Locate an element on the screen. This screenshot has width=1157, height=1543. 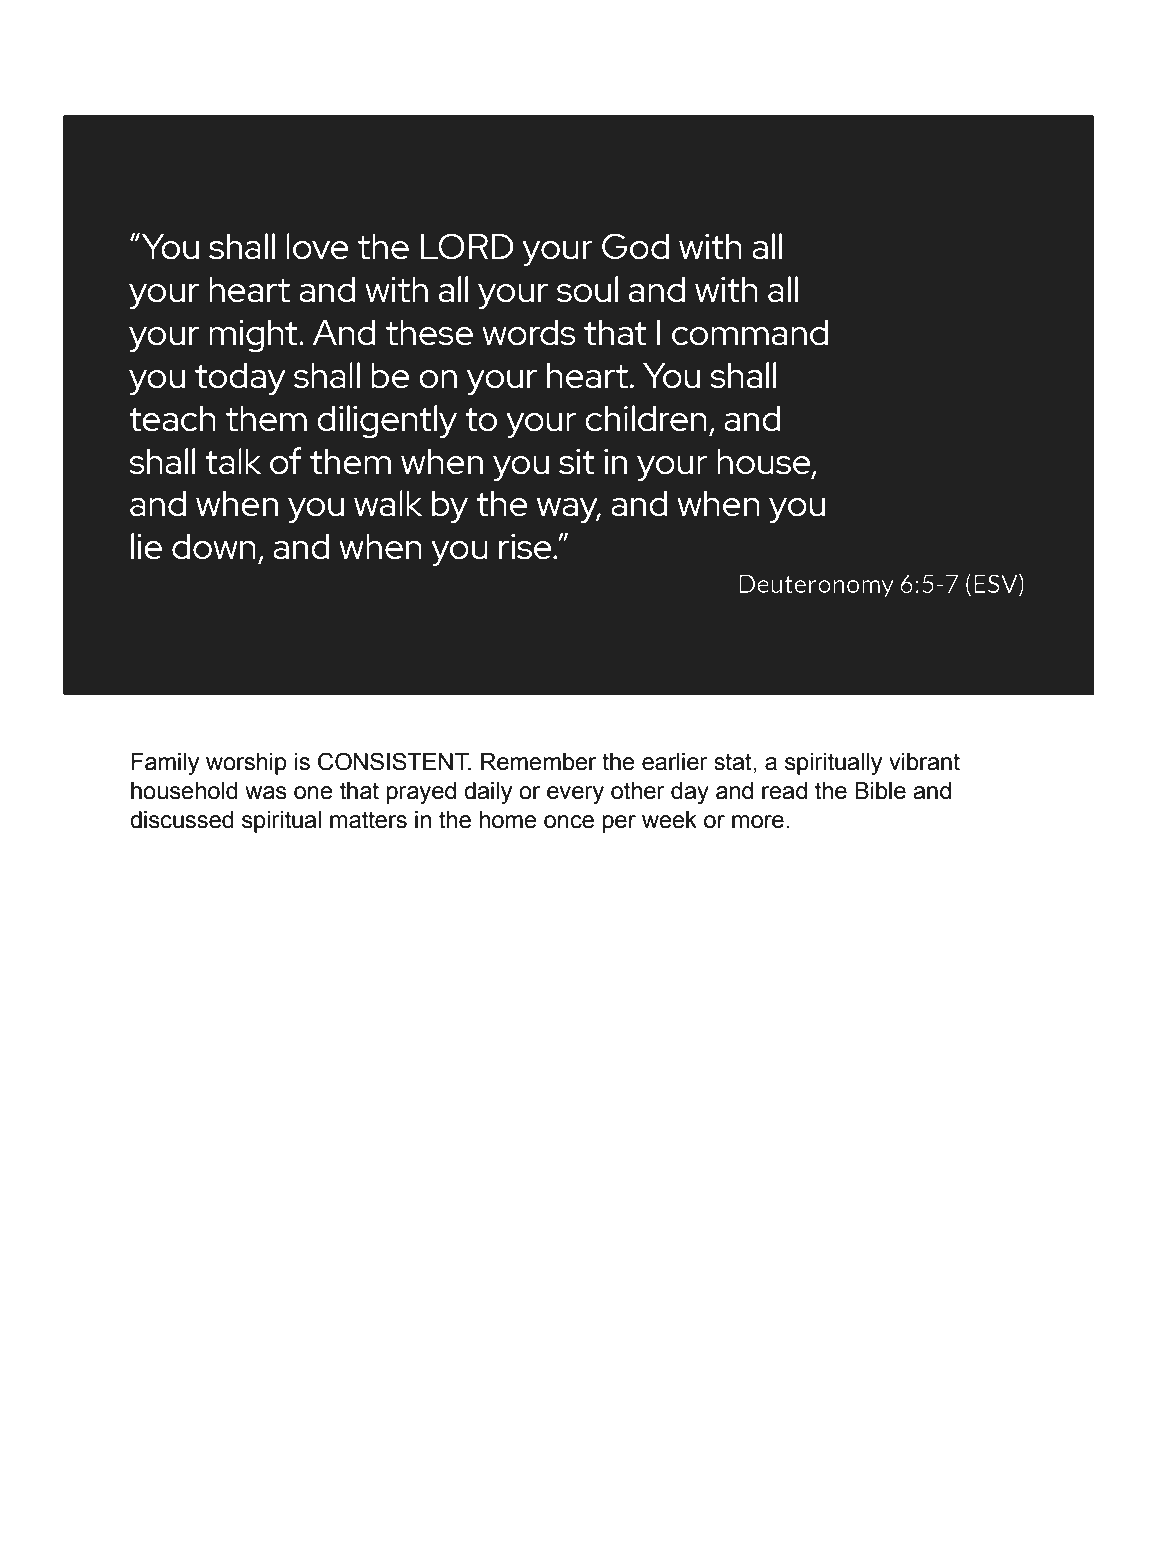
was is located at coordinates (266, 793).
